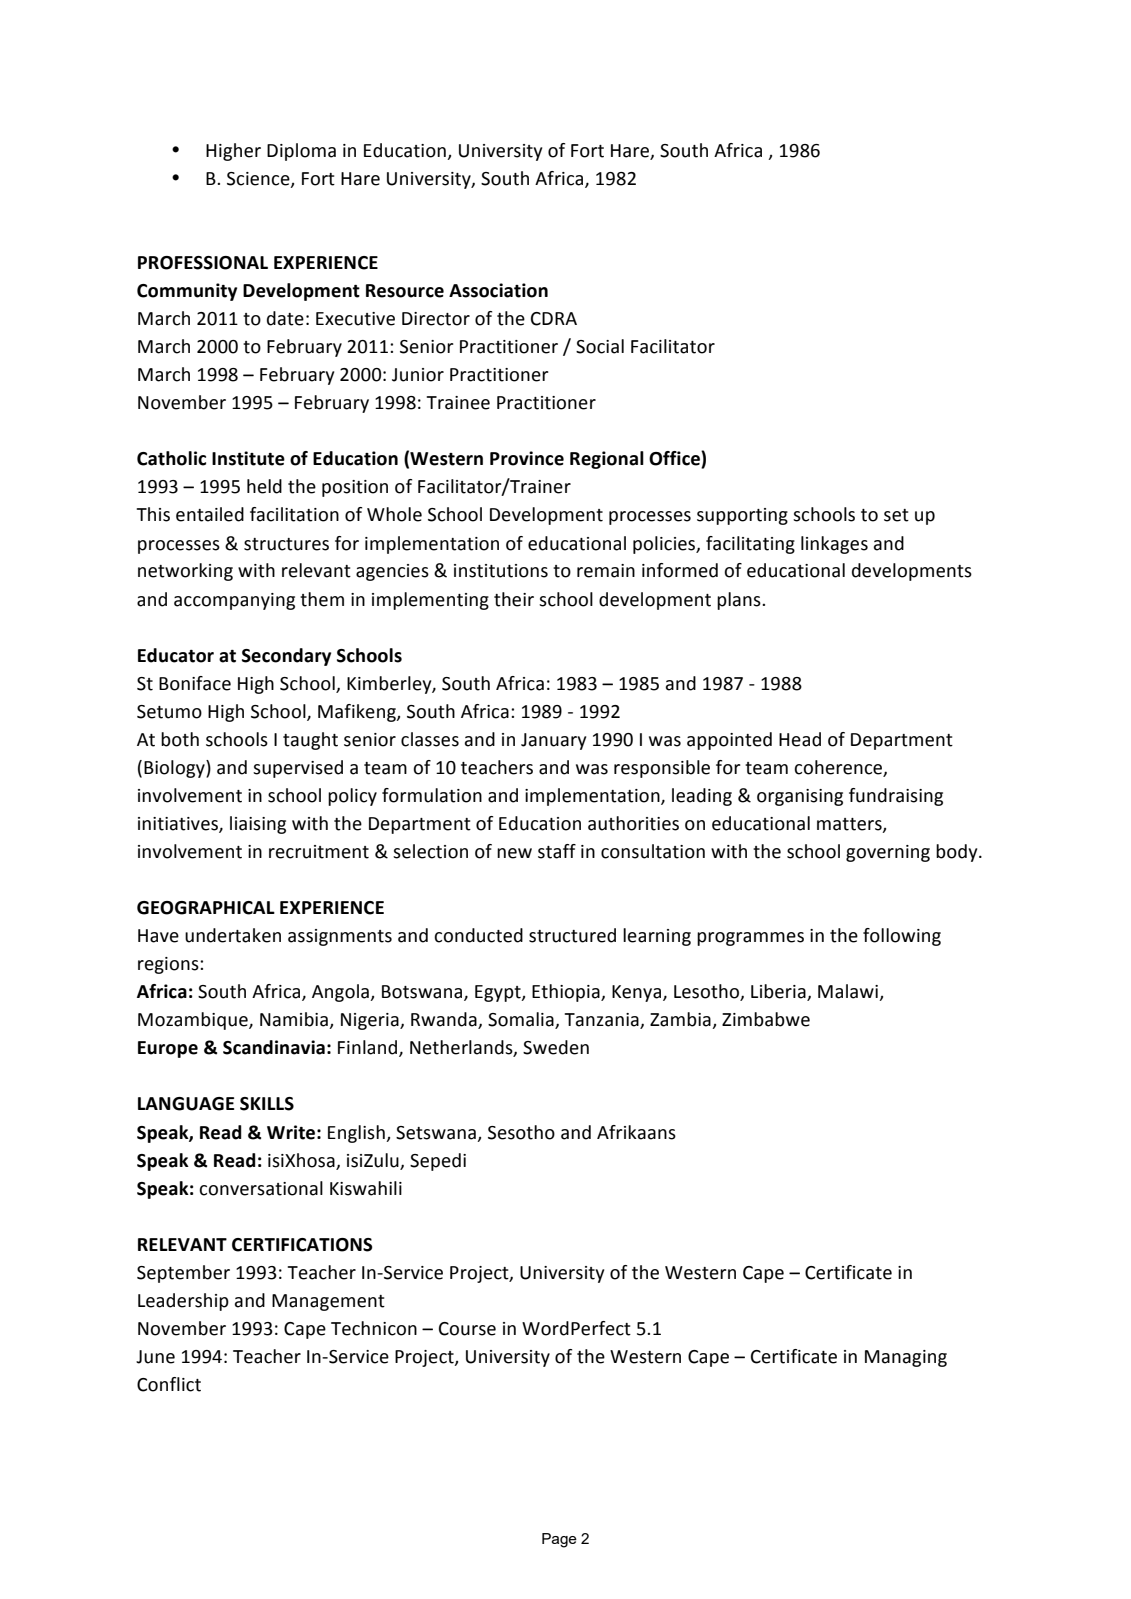  I want to click on Province, so click(527, 458).
